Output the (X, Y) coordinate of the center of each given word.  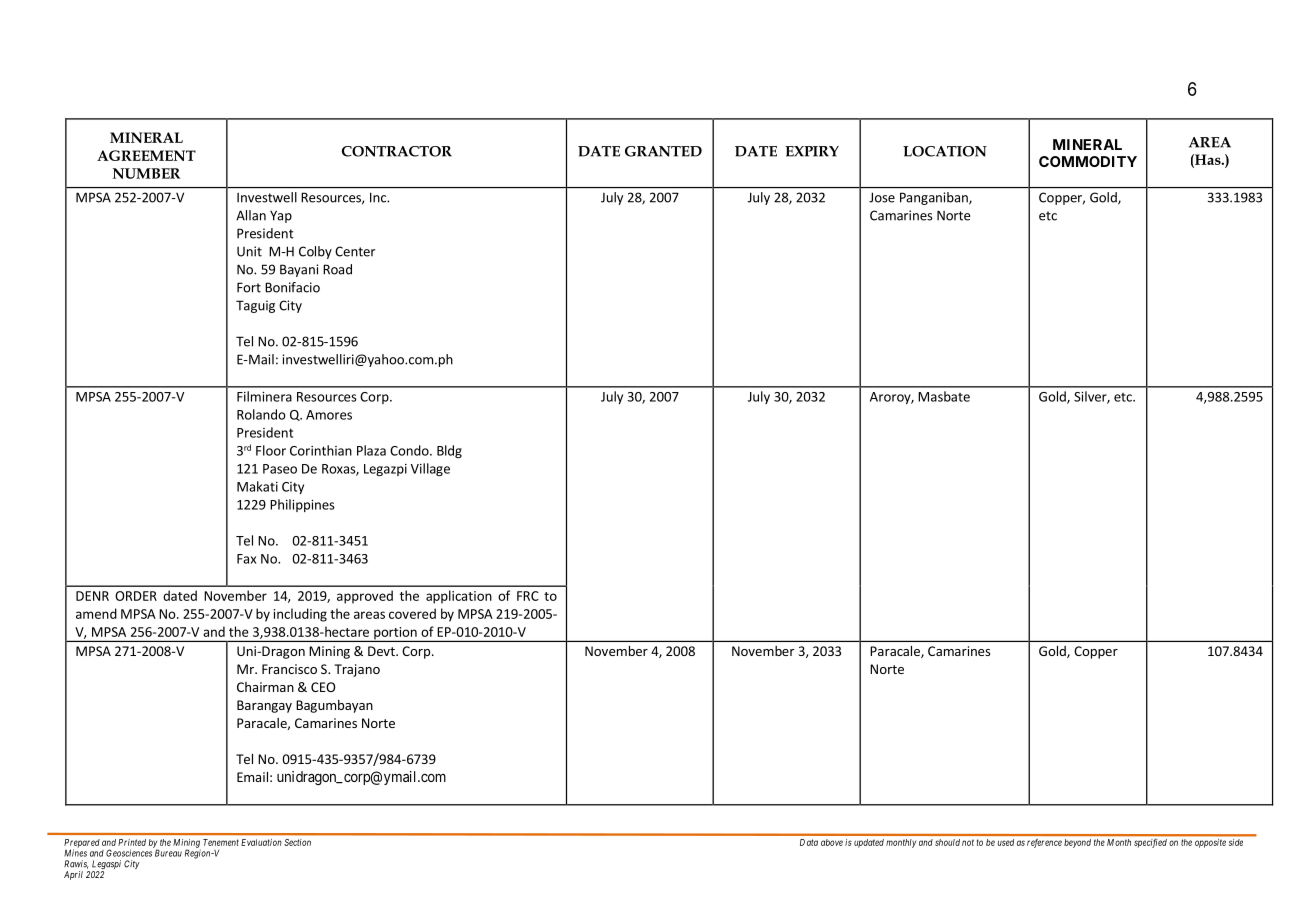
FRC (528, 596)
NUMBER (146, 173)
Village (430, 469)
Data (809, 842)
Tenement (221, 842)
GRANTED (663, 151)
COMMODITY (1088, 161)
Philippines (302, 505)
